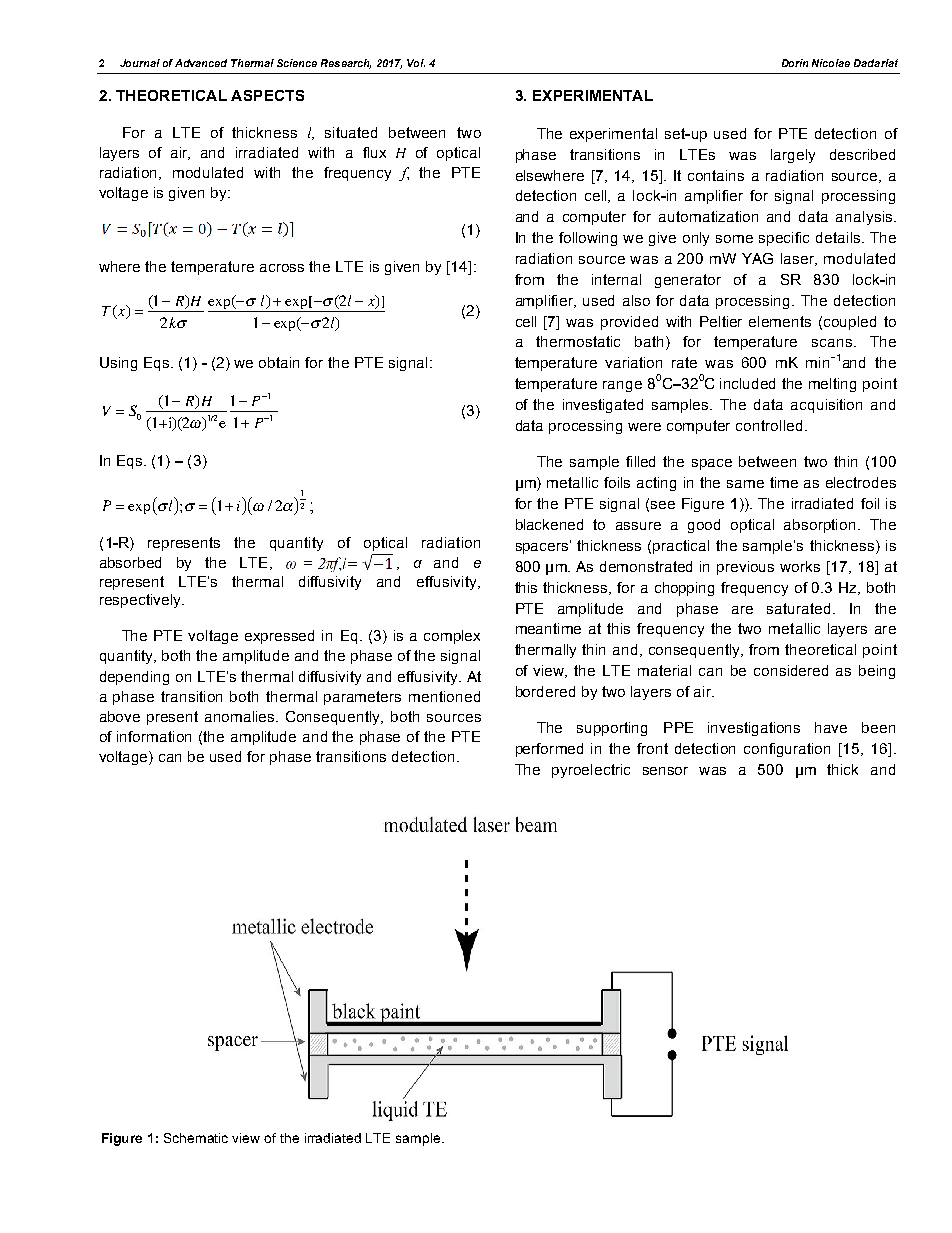 The image size is (952, 1233). I want to click on largely, so click(793, 156).
